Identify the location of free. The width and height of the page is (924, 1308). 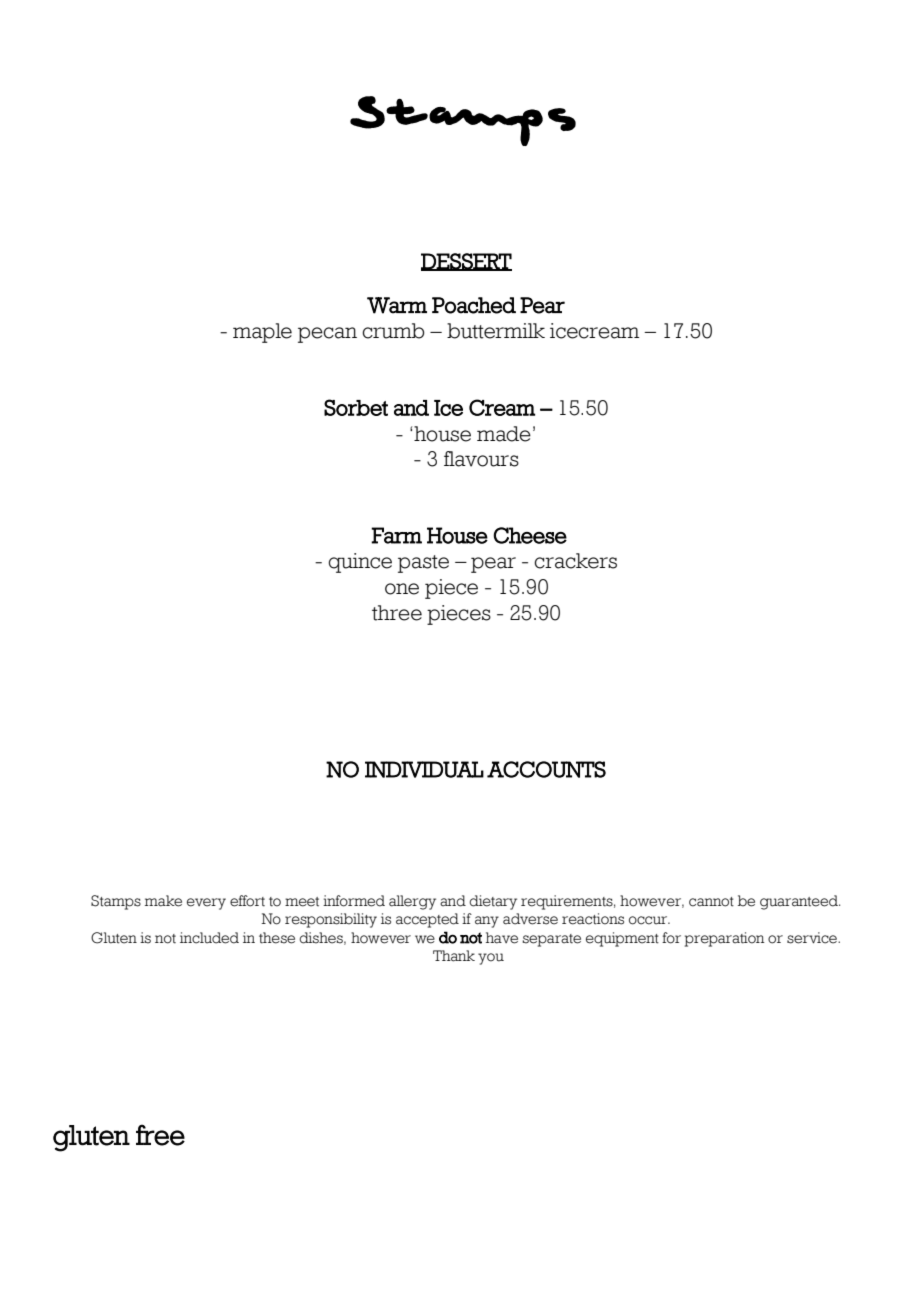
(160, 1135).
